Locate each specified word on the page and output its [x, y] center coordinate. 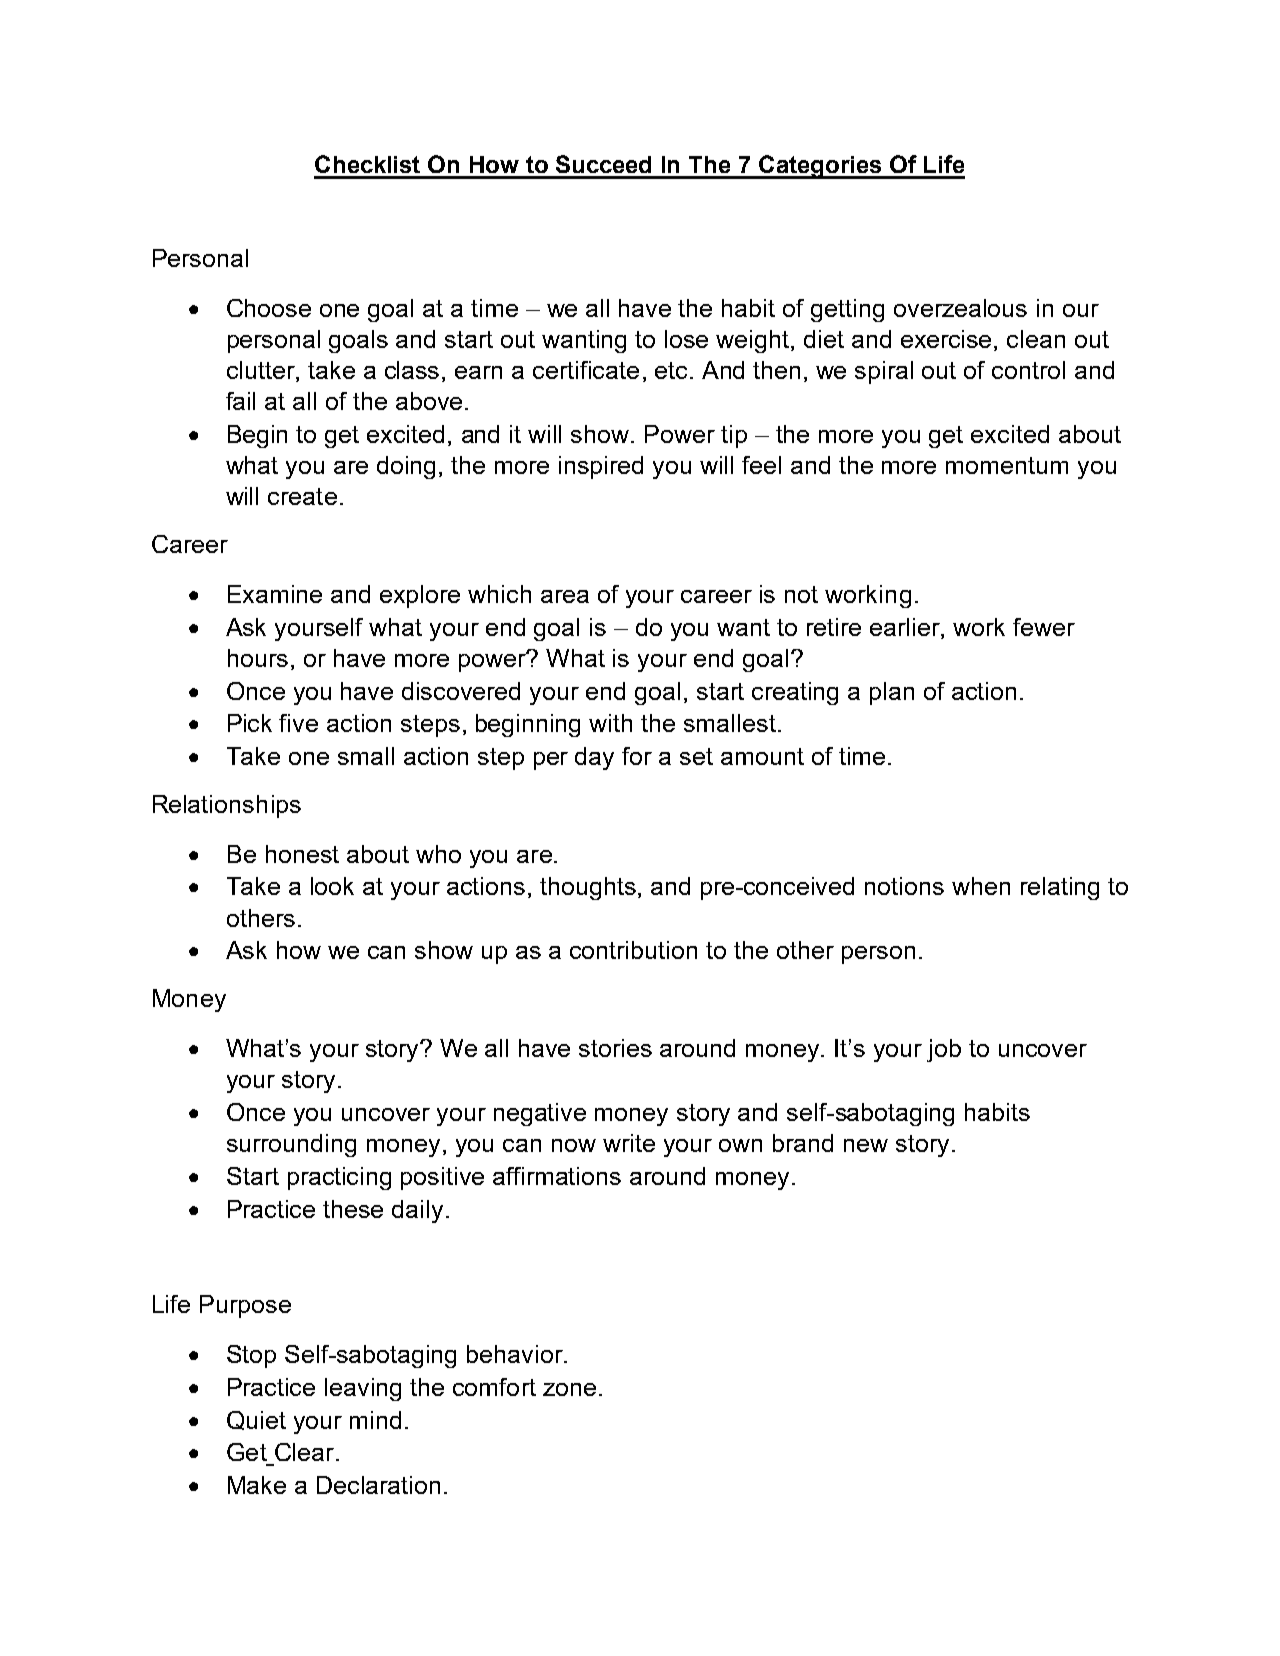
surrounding [291, 1145]
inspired [601, 467]
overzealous [960, 308]
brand [803, 1143]
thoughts [588, 888]
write [629, 1143]
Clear [304, 1452]
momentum [1007, 465]
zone [569, 1389]
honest [302, 854]
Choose [269, 308]
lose [686, 339]
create [302, 496]
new [866, 1145]
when [981, 886]
